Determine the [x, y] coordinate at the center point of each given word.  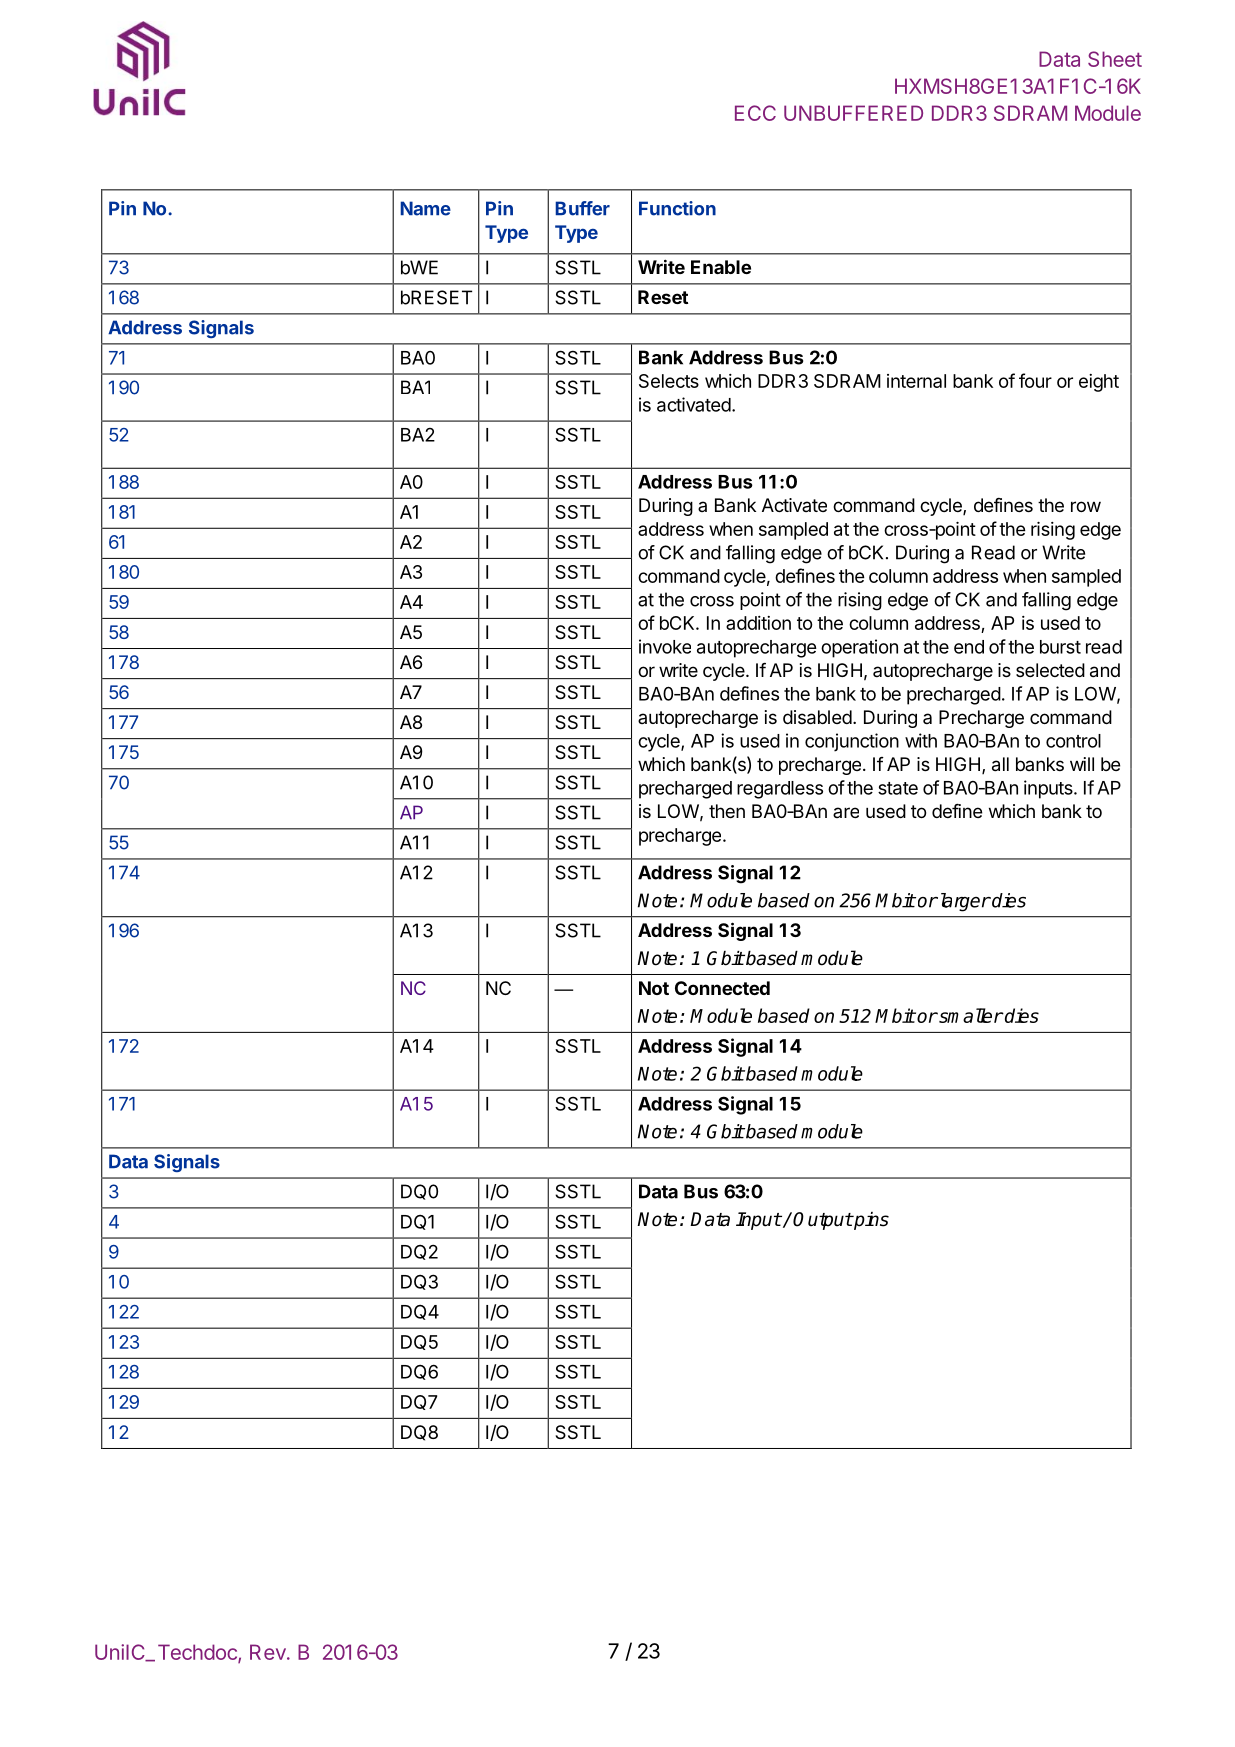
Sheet [1115, 59]
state [898, 788]
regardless [780, 790]
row [1086, 506]
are [846, 812]
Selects [669, 381]
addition [758, 623]
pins [870, 1221]
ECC [755, 113]
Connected [722, 988]
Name [425, 208]
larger [964, 902]
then [727, 811]
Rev [269, 1652]
